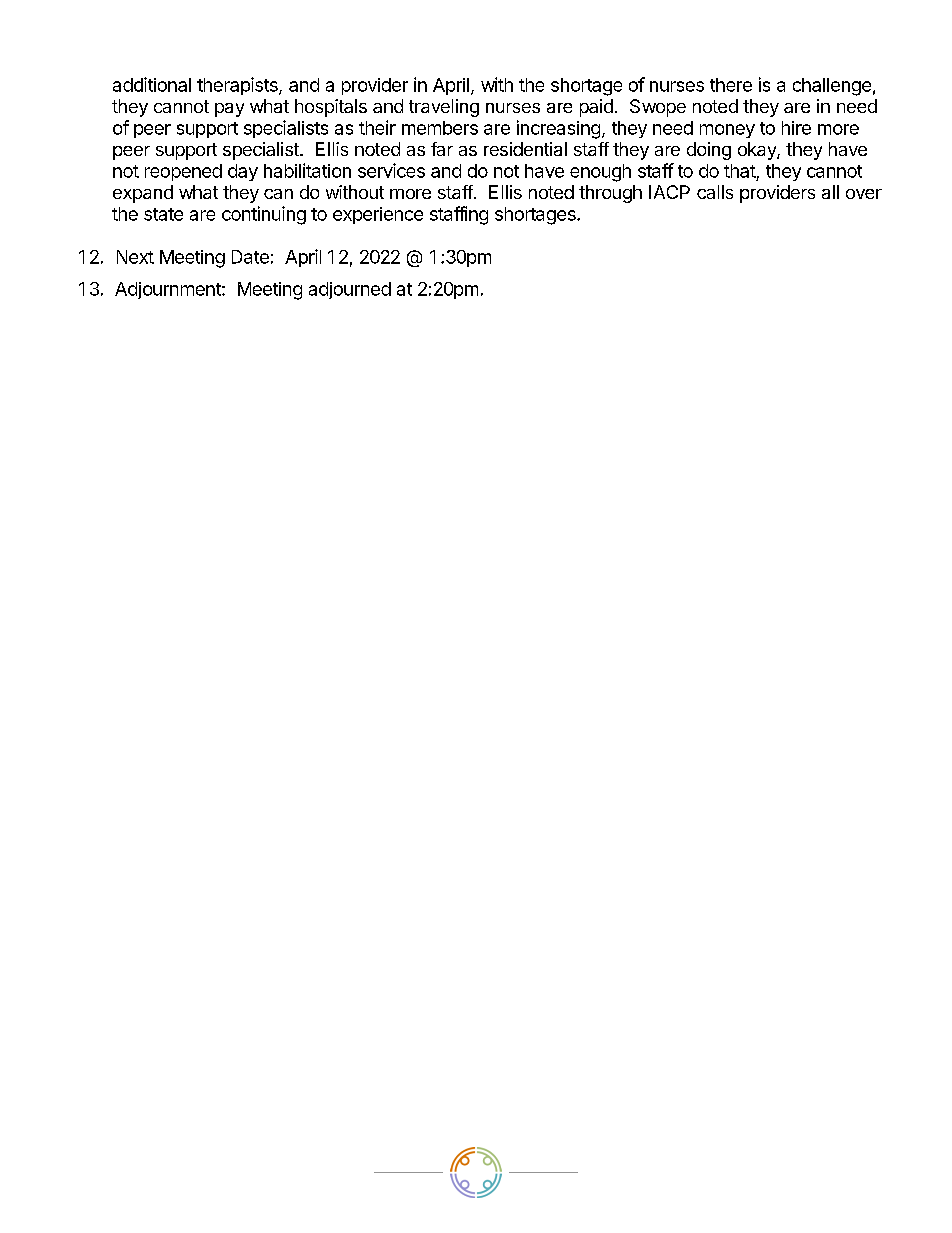 This screenshot has width=952, height=1233. I want to click on continuing, so click(264, 215).
